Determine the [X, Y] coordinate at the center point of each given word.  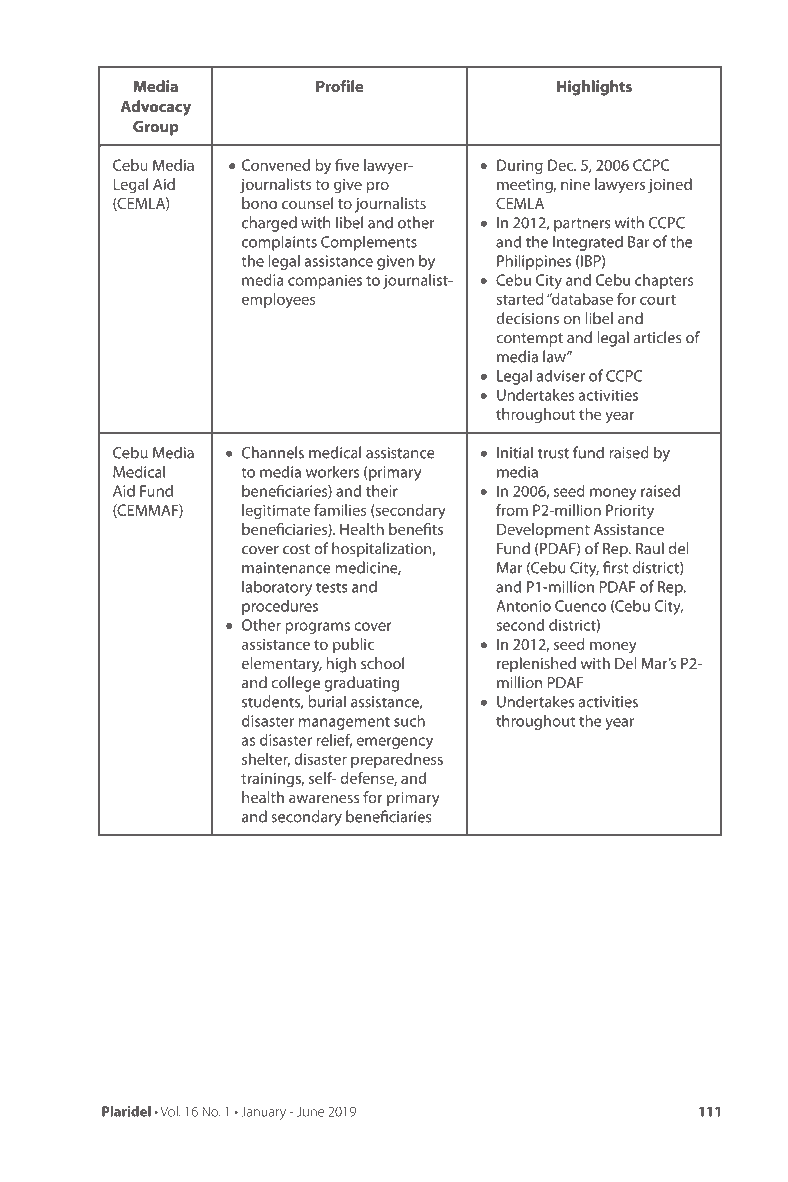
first [615, 567]
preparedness [397, 760]
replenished [536, 665]
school [382, 663]
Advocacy [156, 108]
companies [325, 281]
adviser [560, 375]
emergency [394, 743]
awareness [324, 799]
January [263, 1113]
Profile [339, 86]
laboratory [277, 588]
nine [575, 184]
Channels [273, 452]
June [310, 1111]
